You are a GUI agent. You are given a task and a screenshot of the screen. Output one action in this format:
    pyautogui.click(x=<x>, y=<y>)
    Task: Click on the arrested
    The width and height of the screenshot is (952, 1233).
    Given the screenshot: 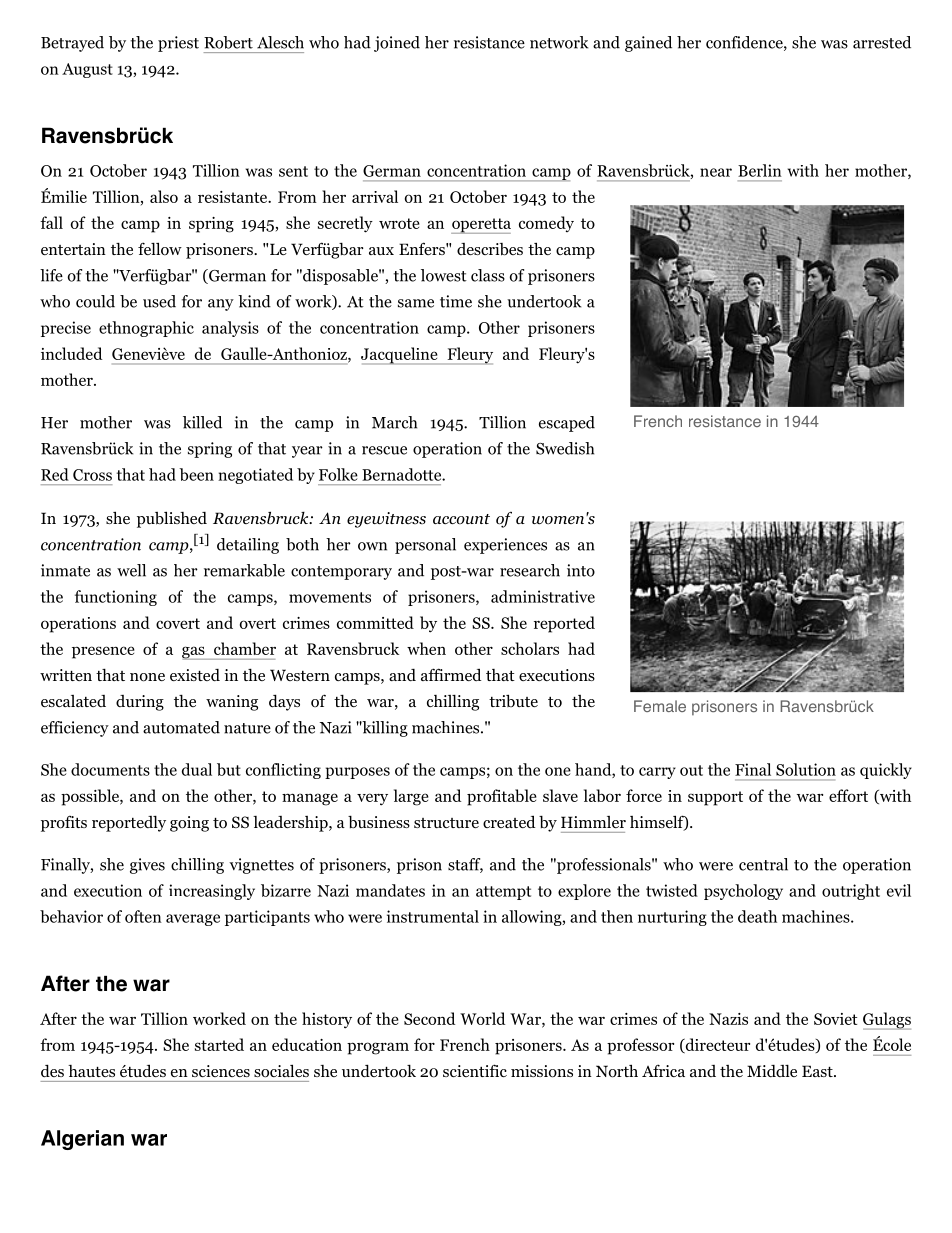 What is the action you would take?
    pyautogui.click(x=882, y=42)
